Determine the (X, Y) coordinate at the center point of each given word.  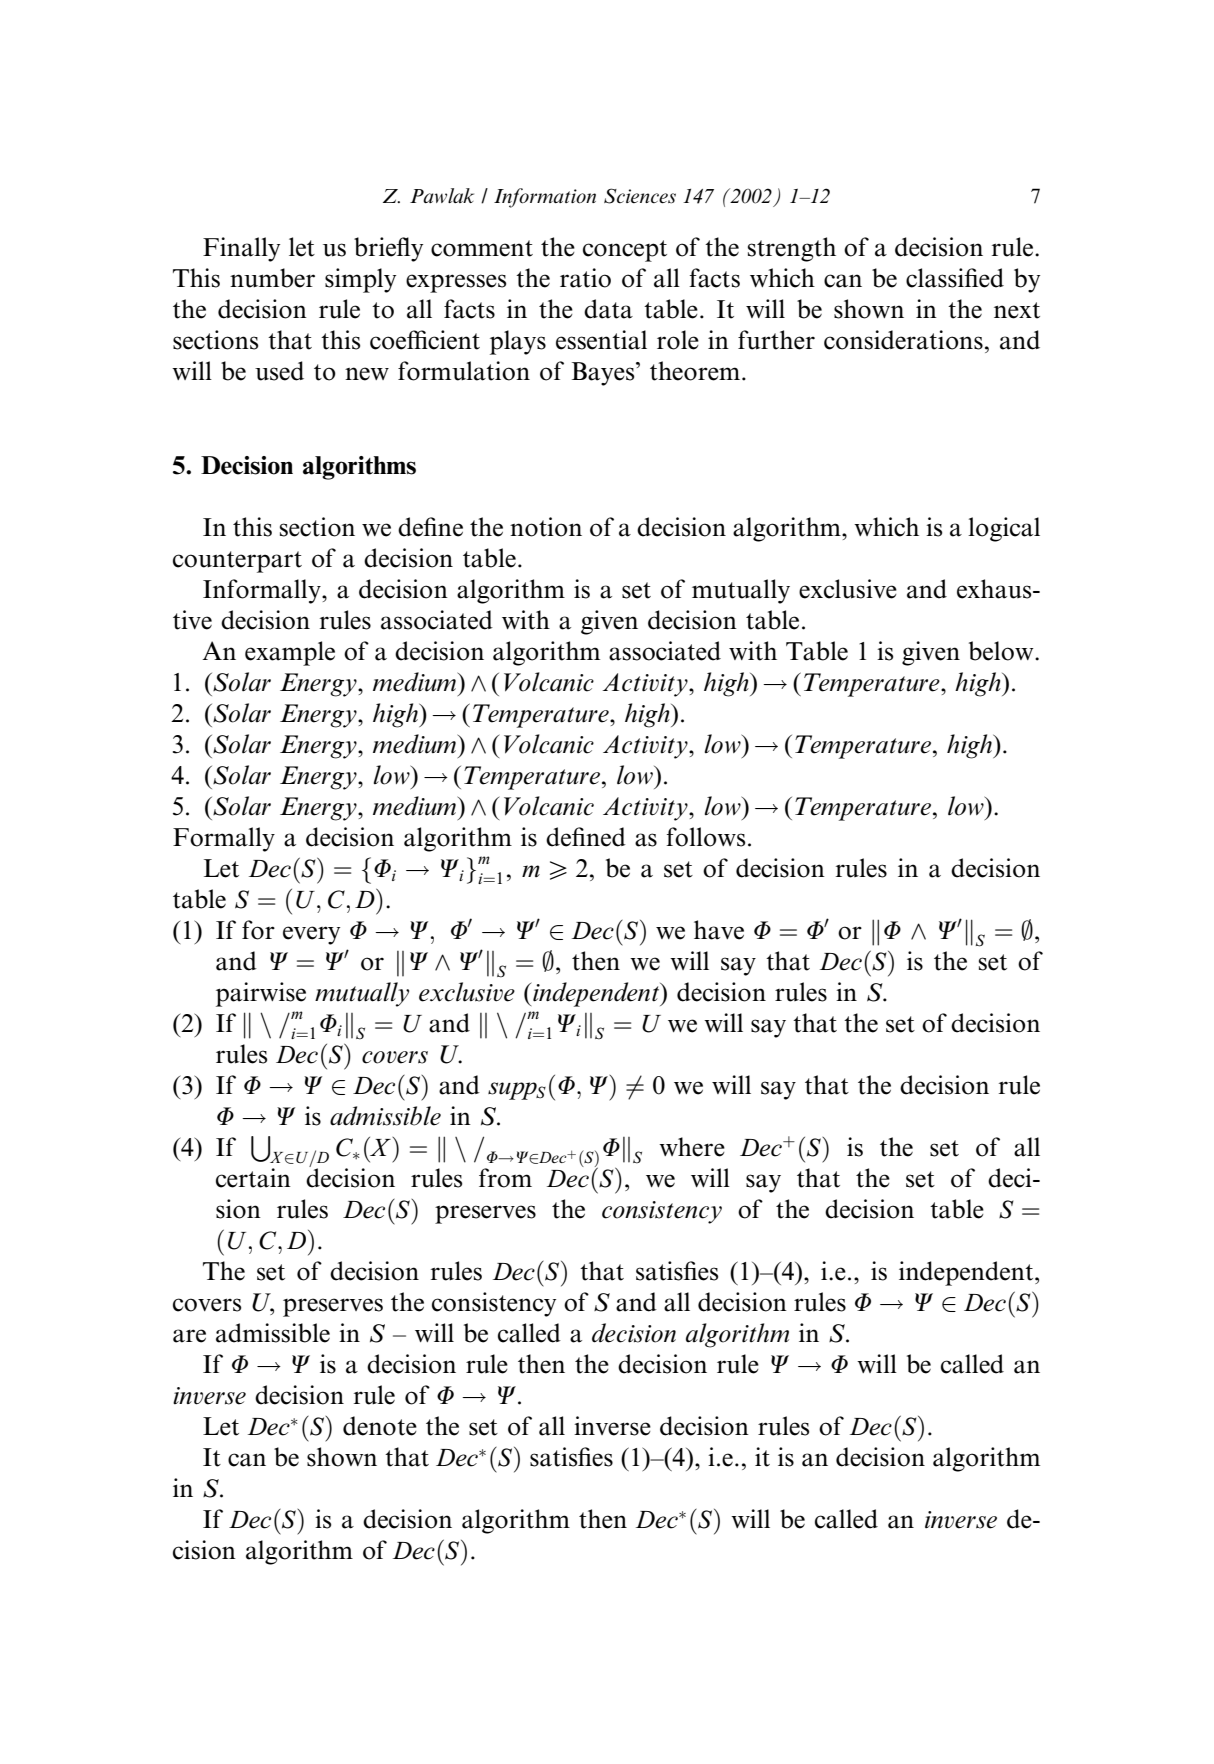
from (505, 1178)
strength (792, 249)
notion (546, 527)
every (311, 935)
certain (253, 1178)
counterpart (237, 562)
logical (1004, 529)
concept (625, 251)
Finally (241, 249)
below (1002, 651)
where (692, 1147)
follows (705, 837)
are (189, 1336)
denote (380, 1426)
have (719, 930)
